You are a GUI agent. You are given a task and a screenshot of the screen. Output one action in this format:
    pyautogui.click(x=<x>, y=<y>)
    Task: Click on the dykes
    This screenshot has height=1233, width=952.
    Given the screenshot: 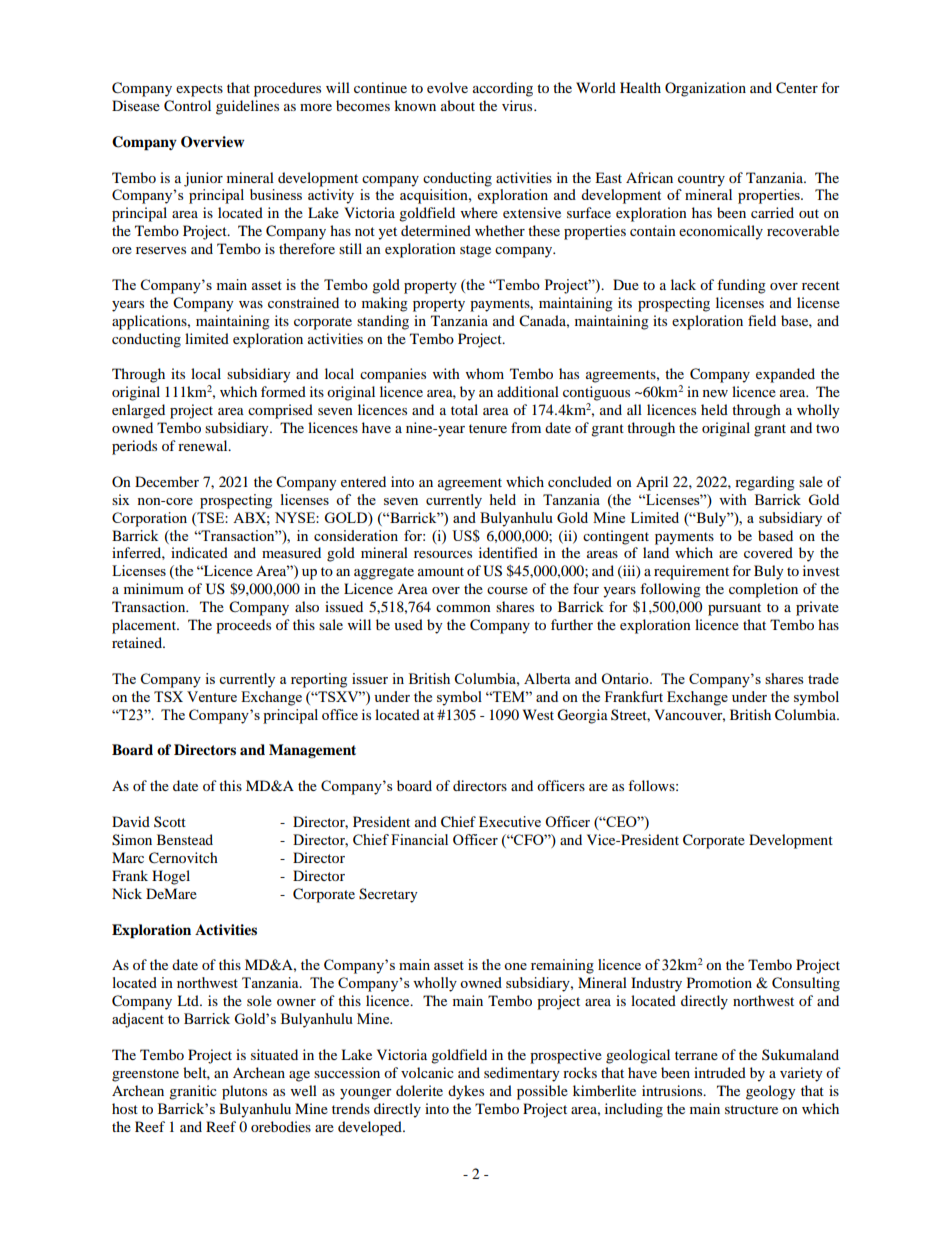 What is the action you would take?
    pyautogui.click(x=466, y=1092)
